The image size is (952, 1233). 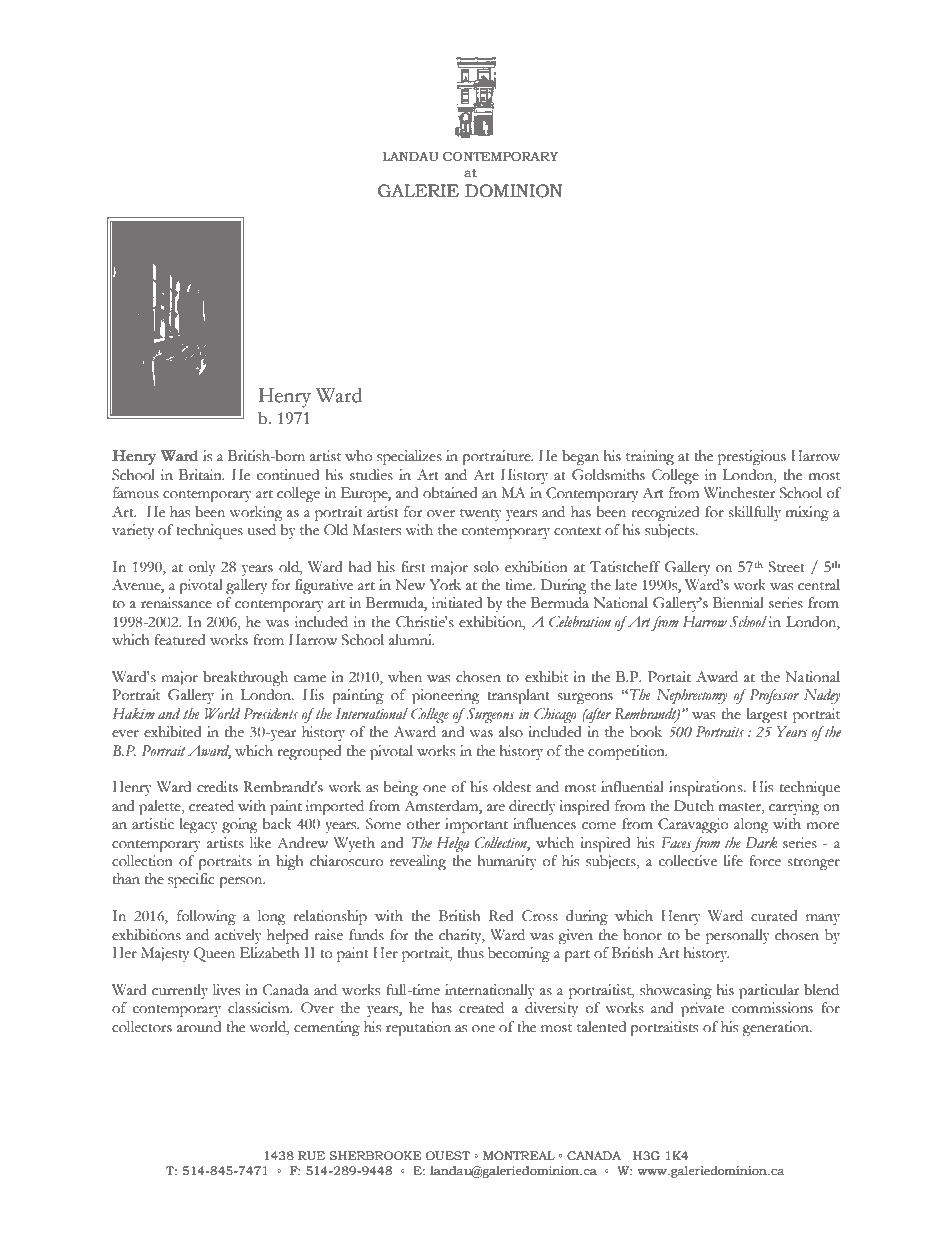 I want to click on are, so click(x=496, y=808).
